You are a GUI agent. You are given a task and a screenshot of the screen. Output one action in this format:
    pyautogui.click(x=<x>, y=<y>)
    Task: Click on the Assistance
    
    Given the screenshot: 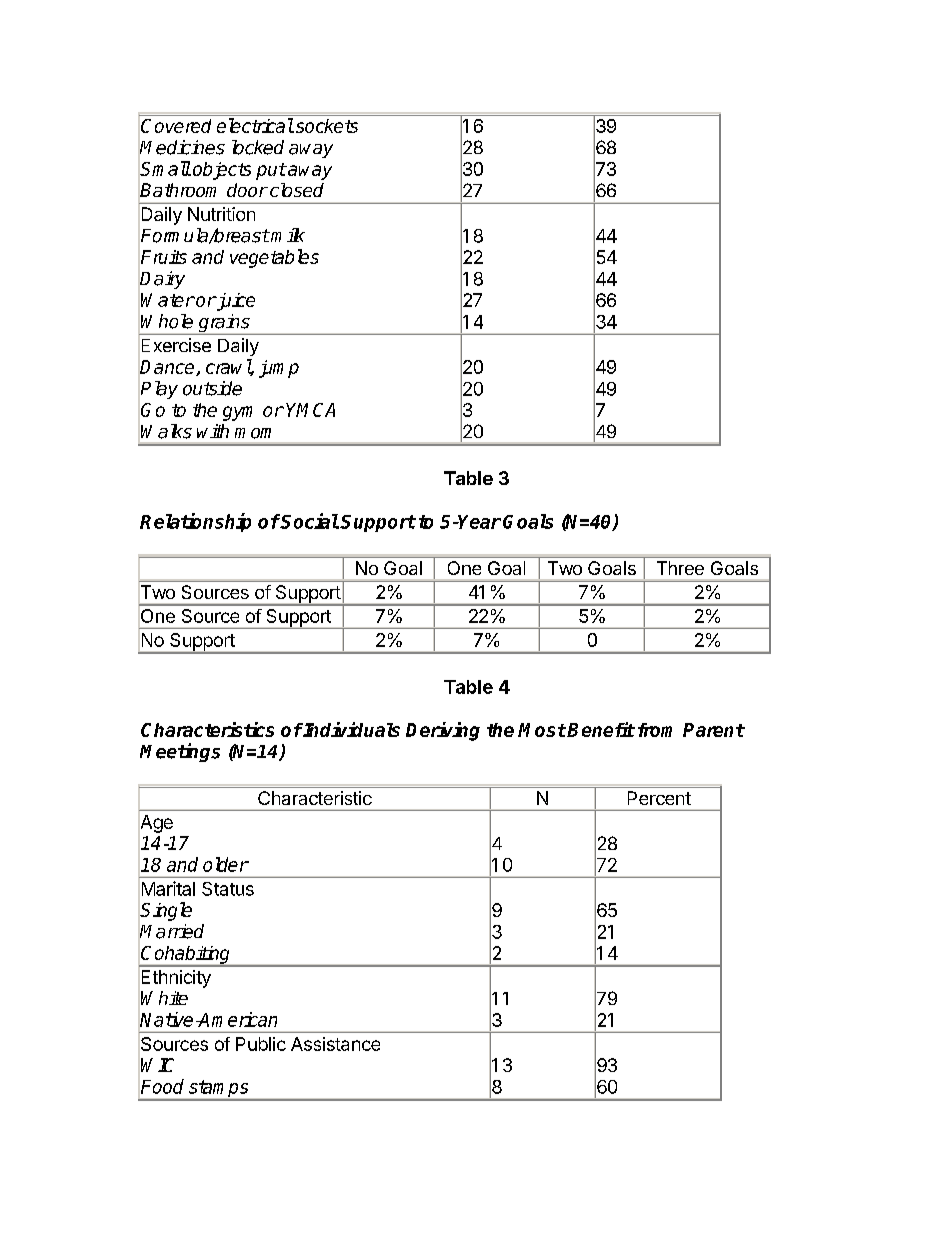 What is the action you would take?
    pyautogui.click(x=335, y=1044)
